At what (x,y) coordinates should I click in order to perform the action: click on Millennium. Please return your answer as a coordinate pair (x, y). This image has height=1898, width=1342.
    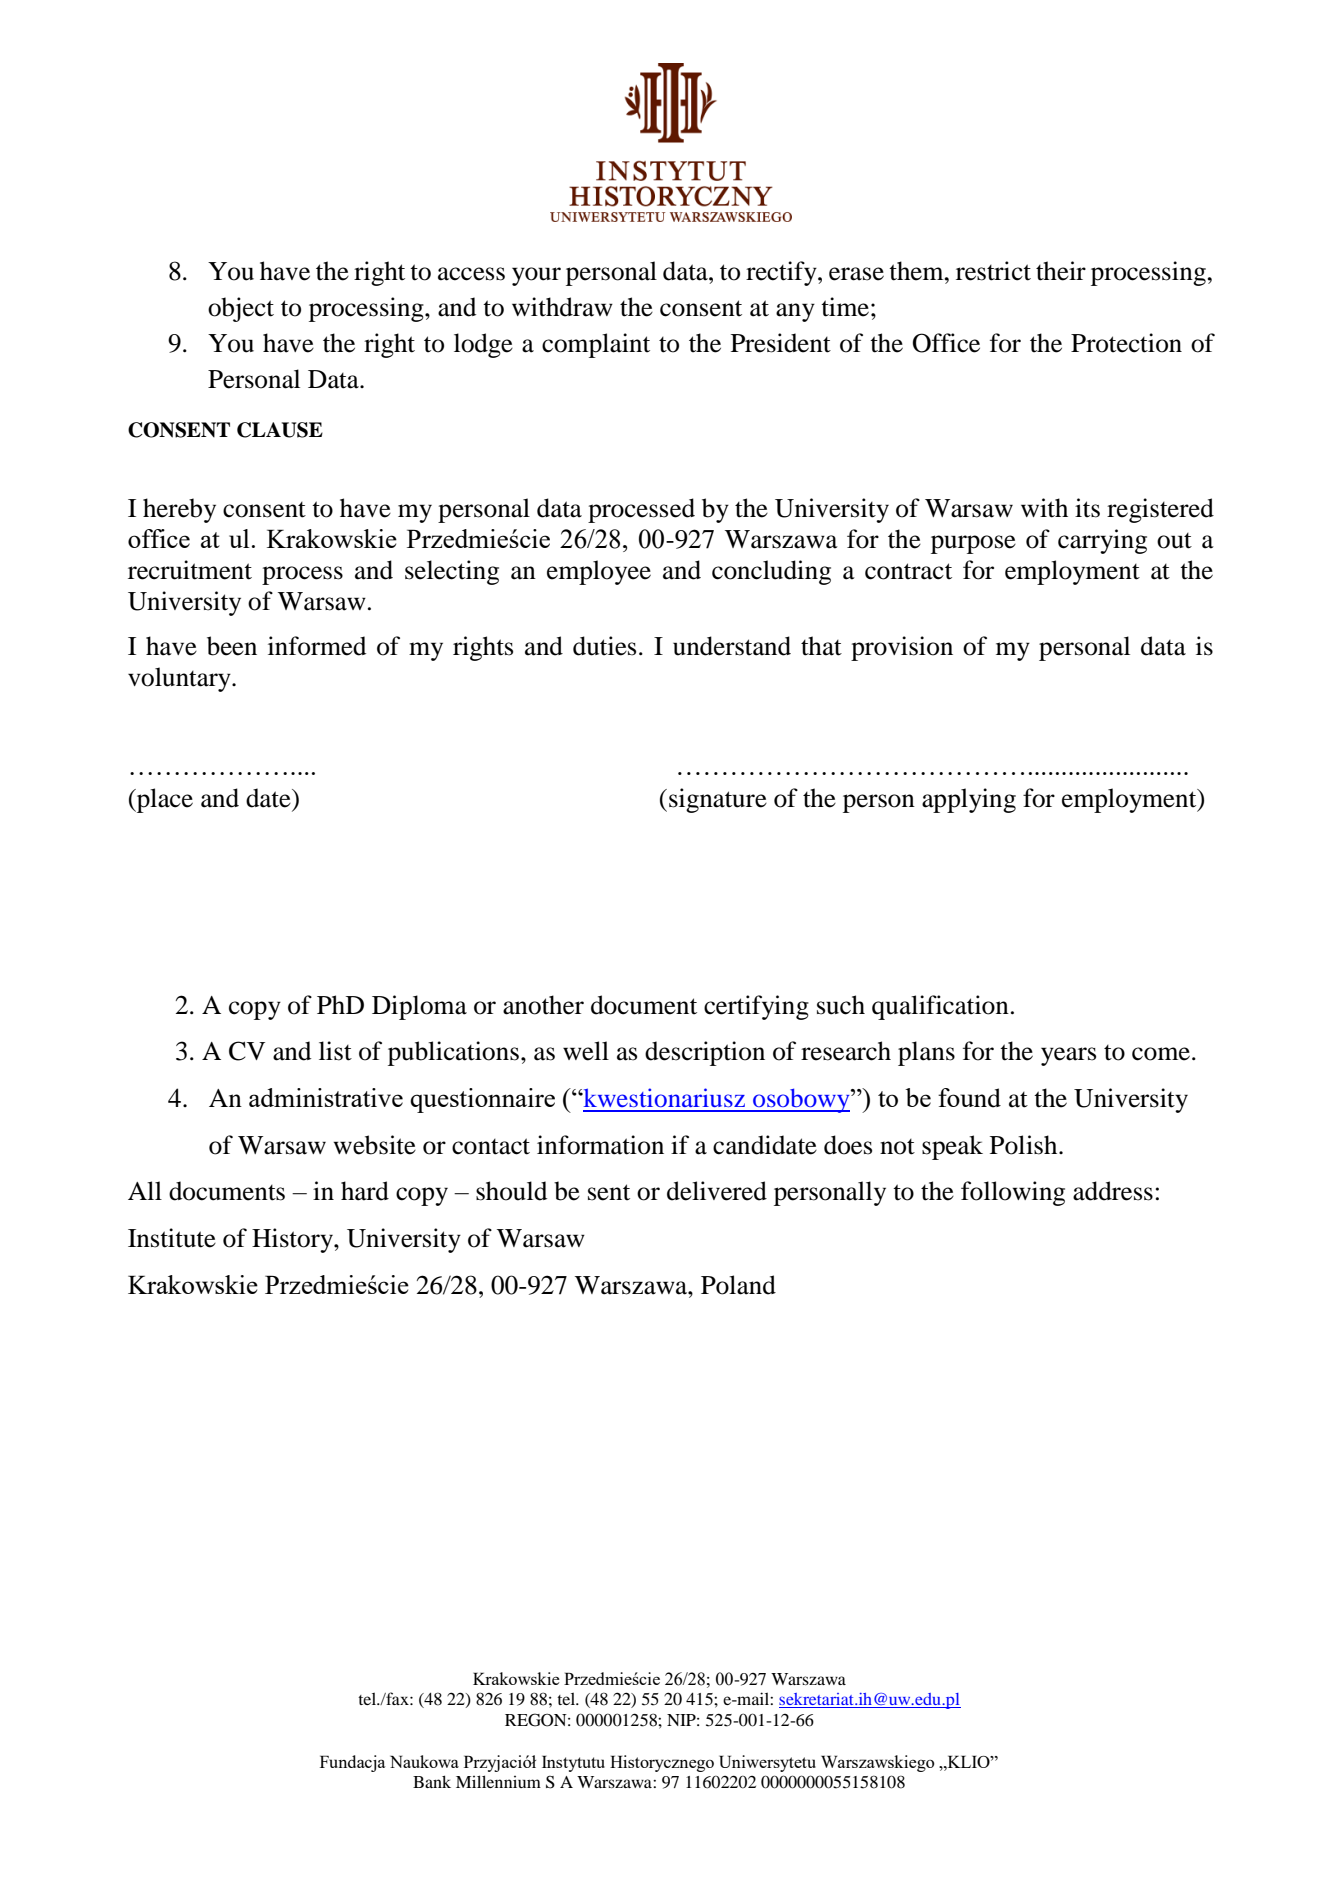
    Looking at the image, I should click on (498, 1781).
